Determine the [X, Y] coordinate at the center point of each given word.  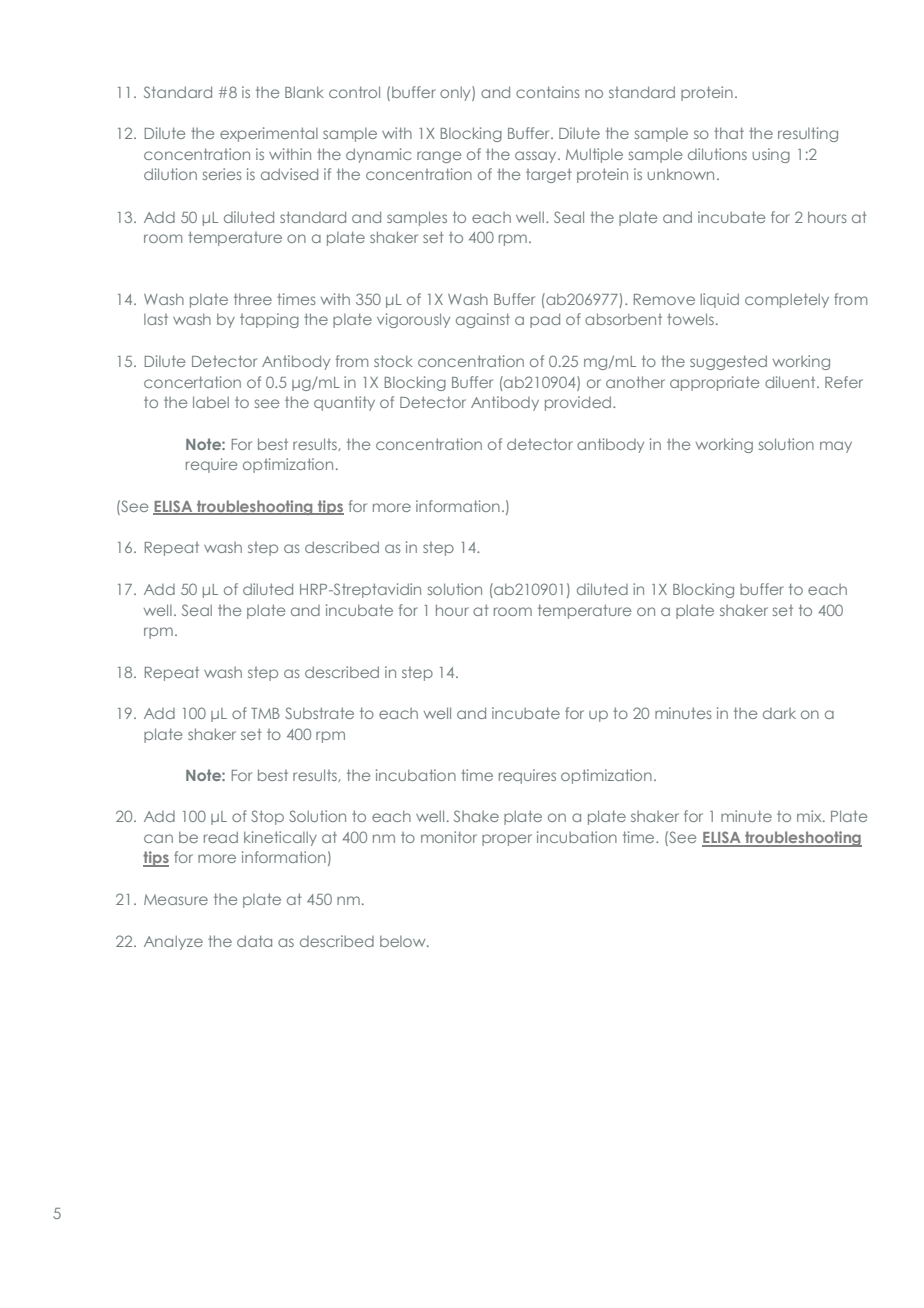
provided [578, 403]
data [254, 941]
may [836, 447]
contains [548, 92]
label [211, 402]
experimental [269, 134]
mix [810, 816]
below [404, 941]
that [729, 133]
